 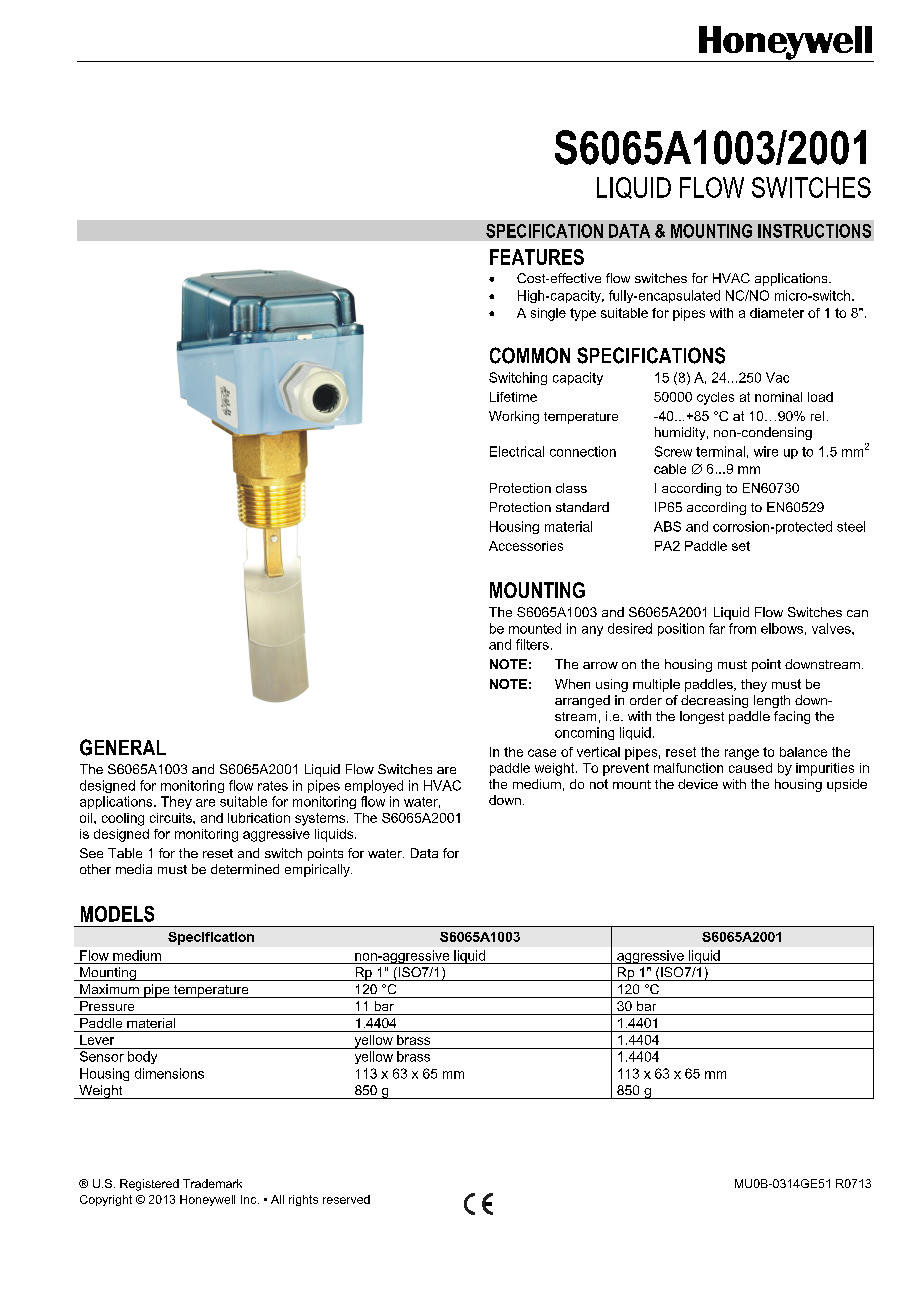 What do you see at coordinates (123, 747) in the image?
I see `GENERAL` at bounding box center [123, 747].
